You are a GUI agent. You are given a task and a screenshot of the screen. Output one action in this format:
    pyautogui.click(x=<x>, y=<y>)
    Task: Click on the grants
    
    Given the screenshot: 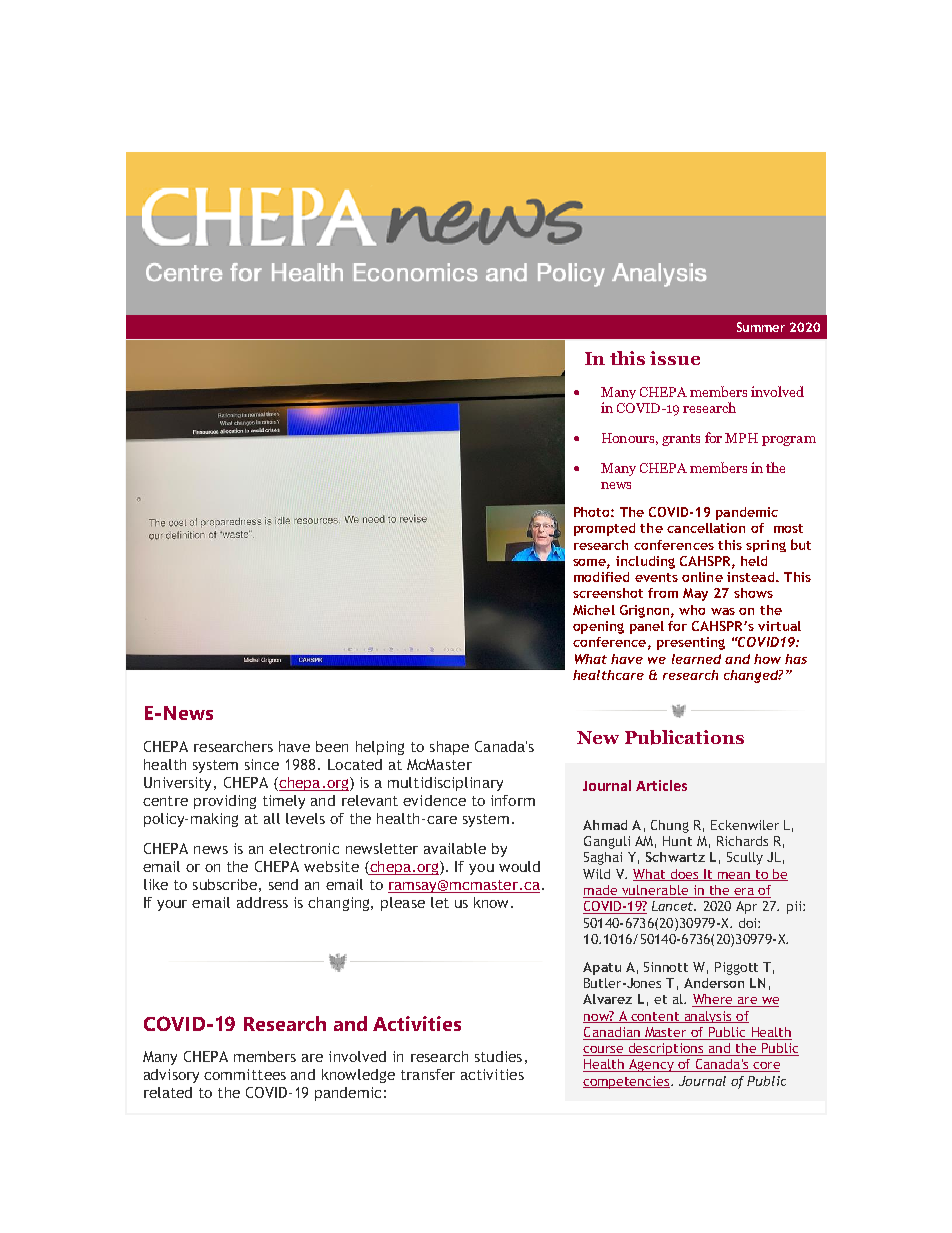 What is the action you would take?
    pyautogui.click(x=681, y=440)
